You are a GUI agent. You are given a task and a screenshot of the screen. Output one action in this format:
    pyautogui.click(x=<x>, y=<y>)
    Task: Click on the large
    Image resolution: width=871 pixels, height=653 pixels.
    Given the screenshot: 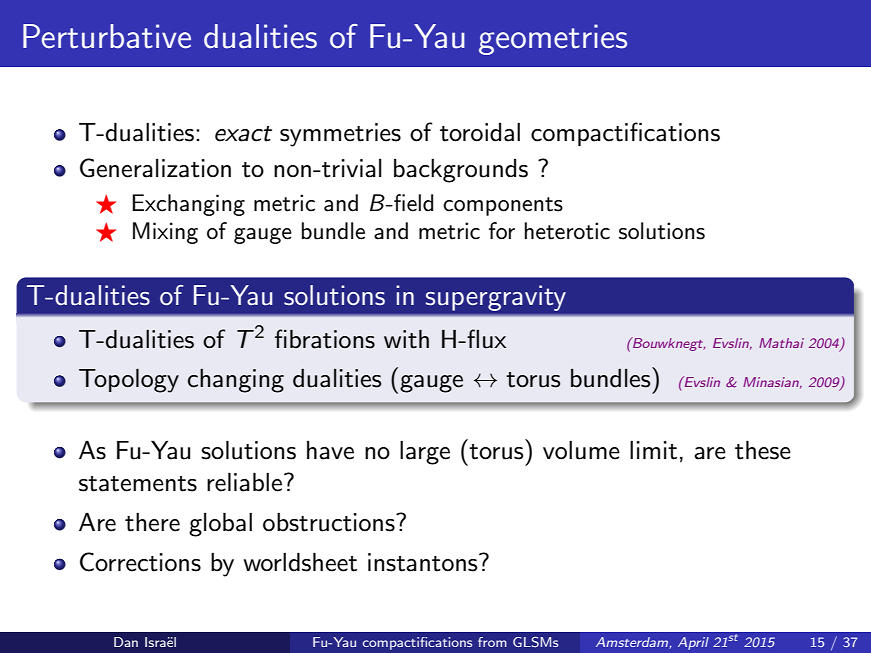 What is the action you would take?
    pyautogui.click(x=425, y=453)
